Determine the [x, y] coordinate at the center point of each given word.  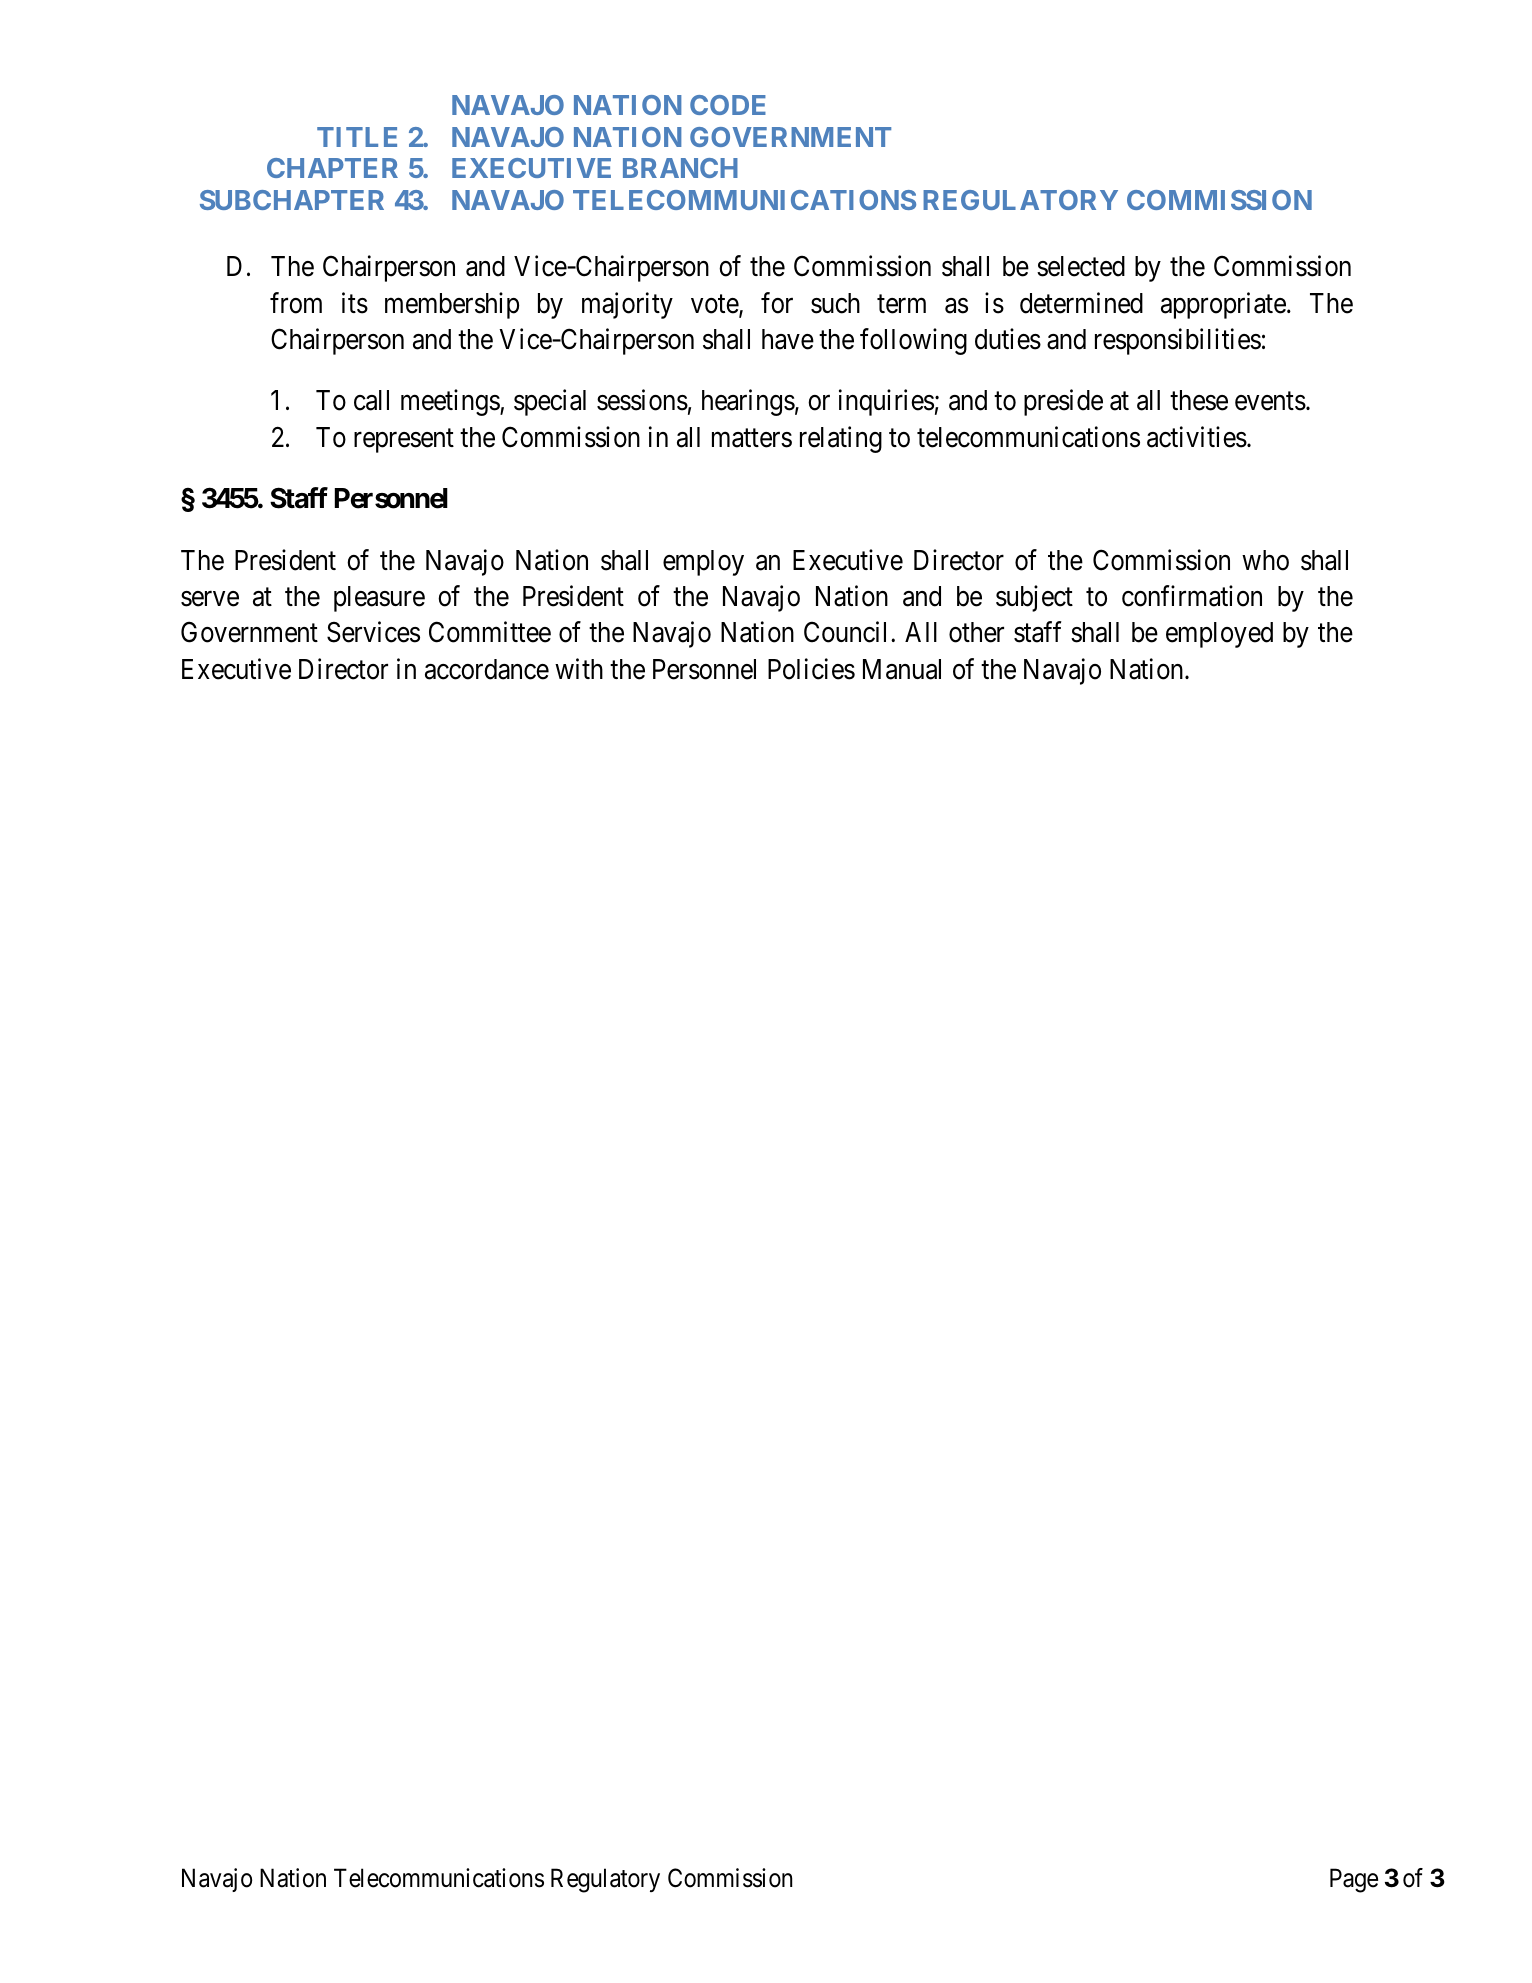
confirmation [1192, 596]
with [579, 668]
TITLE [357, 137]
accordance [487, 669]
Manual [902, 669]
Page [1354, 1880]
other [976, 632]
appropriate [1223, 305]
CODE [728, 105]
